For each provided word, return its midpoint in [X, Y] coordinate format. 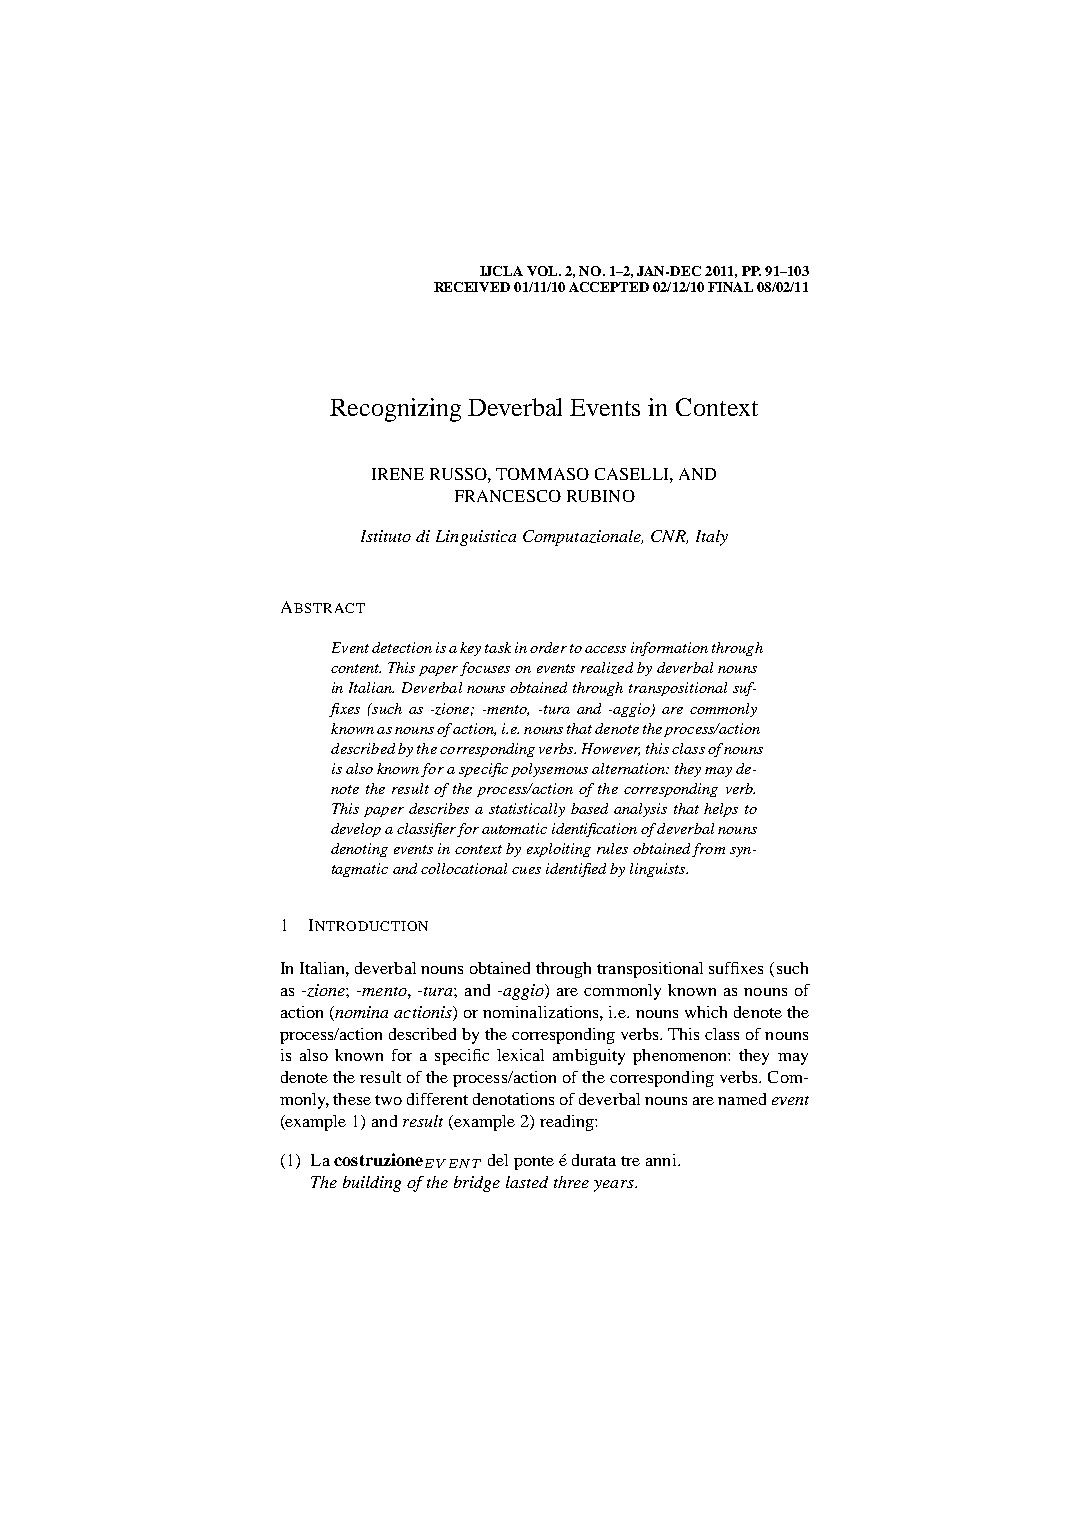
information [669, 649]
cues [526, 870]
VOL [543, 271]
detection [402, 647]
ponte [534, 1163]
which [706, 1012]
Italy [712, 538]
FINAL [730, 287]
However [611, 749]
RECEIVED [472, 287]
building [372, 1184]
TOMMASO [542, 474]
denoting [359, 850]
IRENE [398, 474]
